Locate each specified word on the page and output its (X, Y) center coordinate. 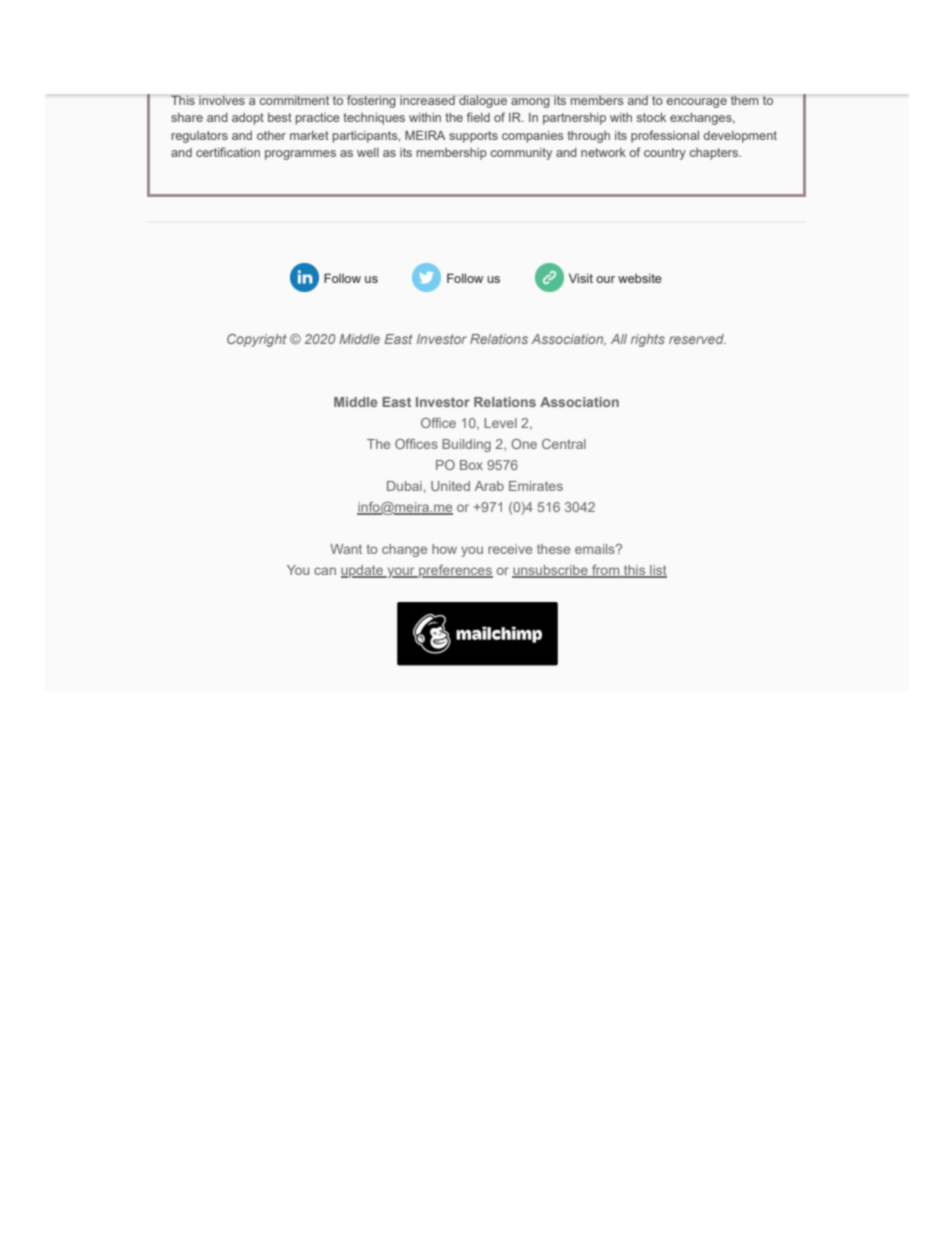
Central (564, 444)
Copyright (257, 340)
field (478, 117)
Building (466, 445)
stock (651, 117)
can (325, 571)
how (444, 549)
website (640, 278)
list (657, 571)
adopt (248, 119)
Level (500, 423)
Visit (581, 278)
